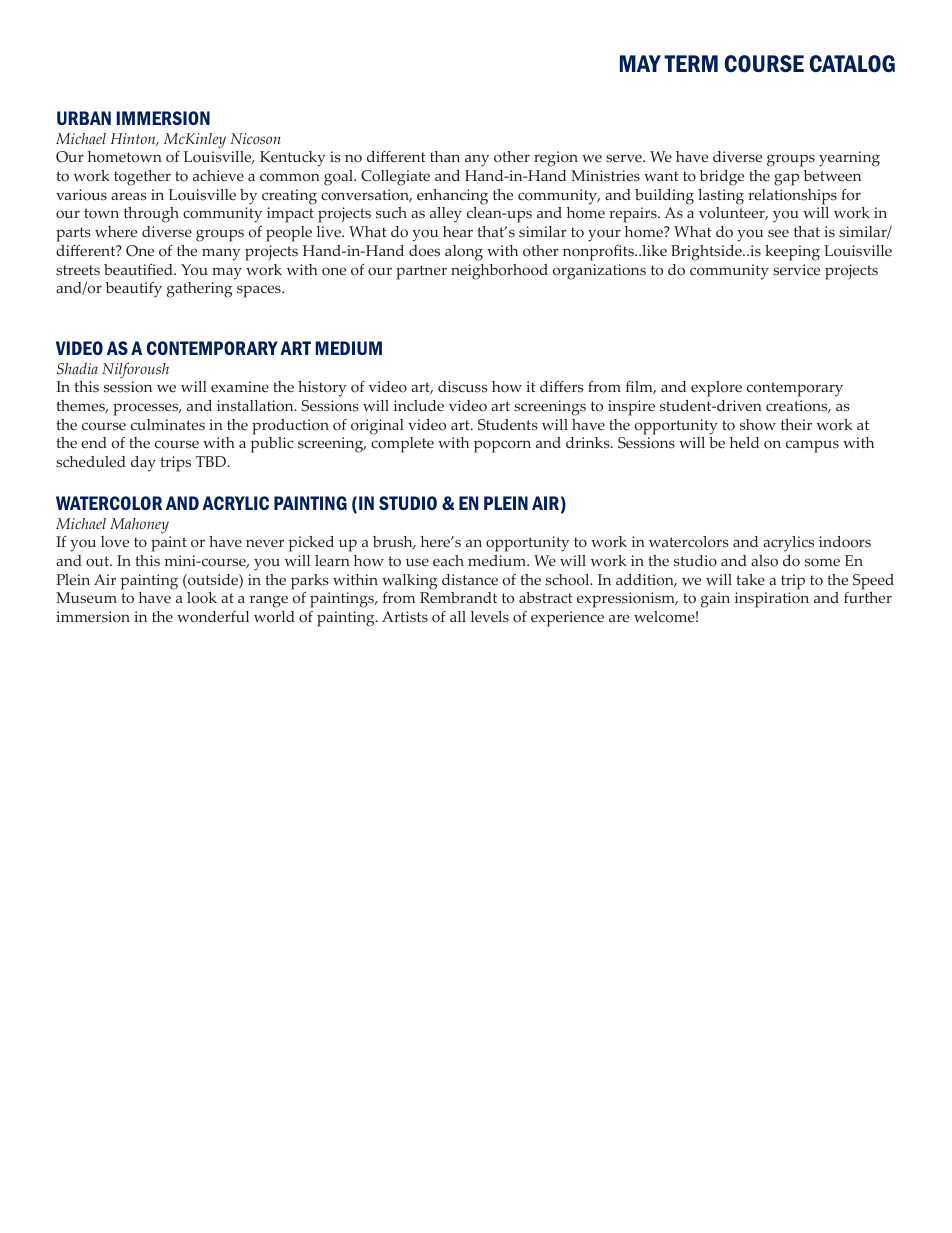 This document has width=952, height=1233. Describe the element at coordinates (446, 215) in the document. I see `alley` at that location.
